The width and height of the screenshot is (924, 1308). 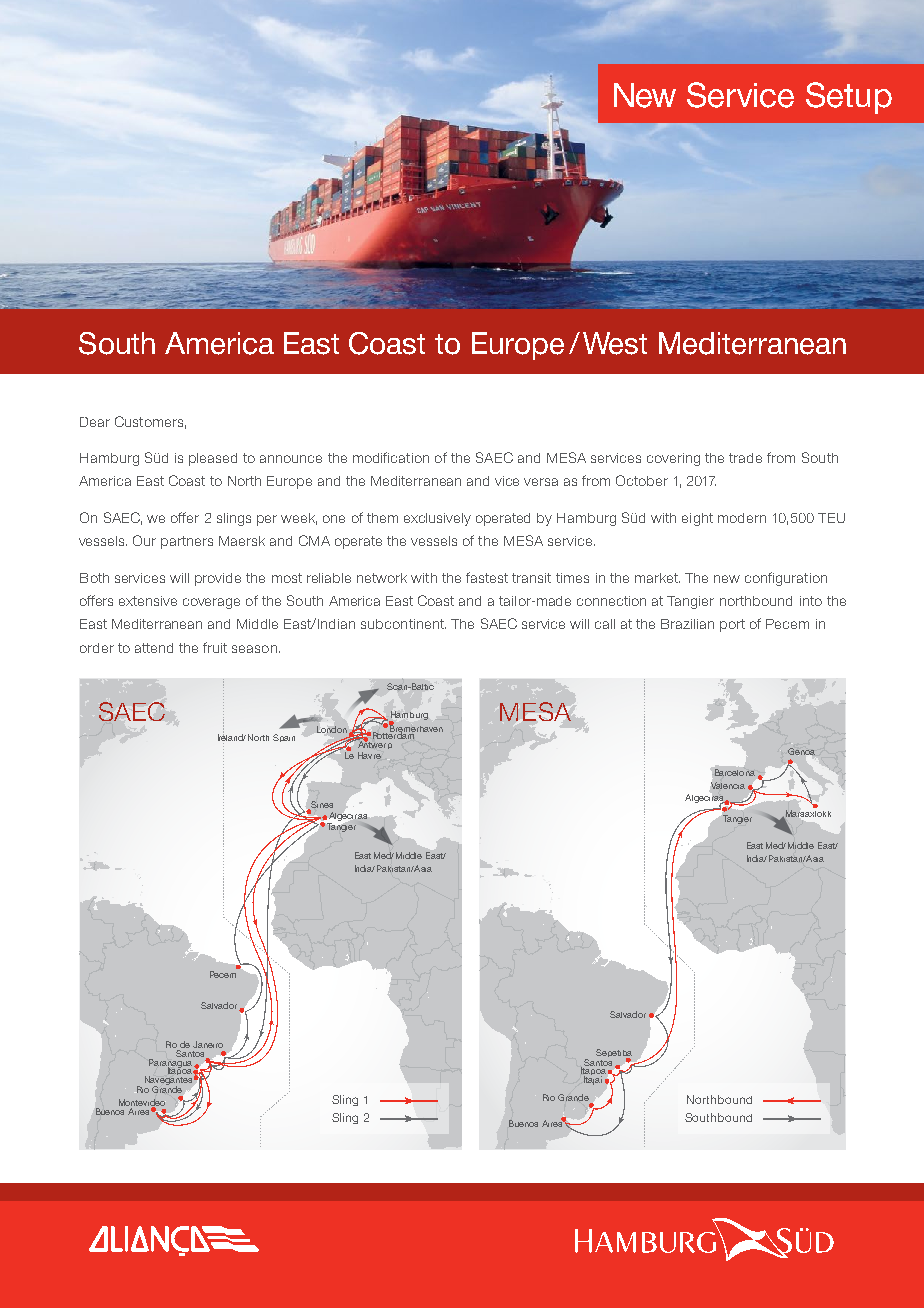 What do you see at coordinates (745, 458) in the screenshot?
I see `trade` at bounding box center [745, 458].
